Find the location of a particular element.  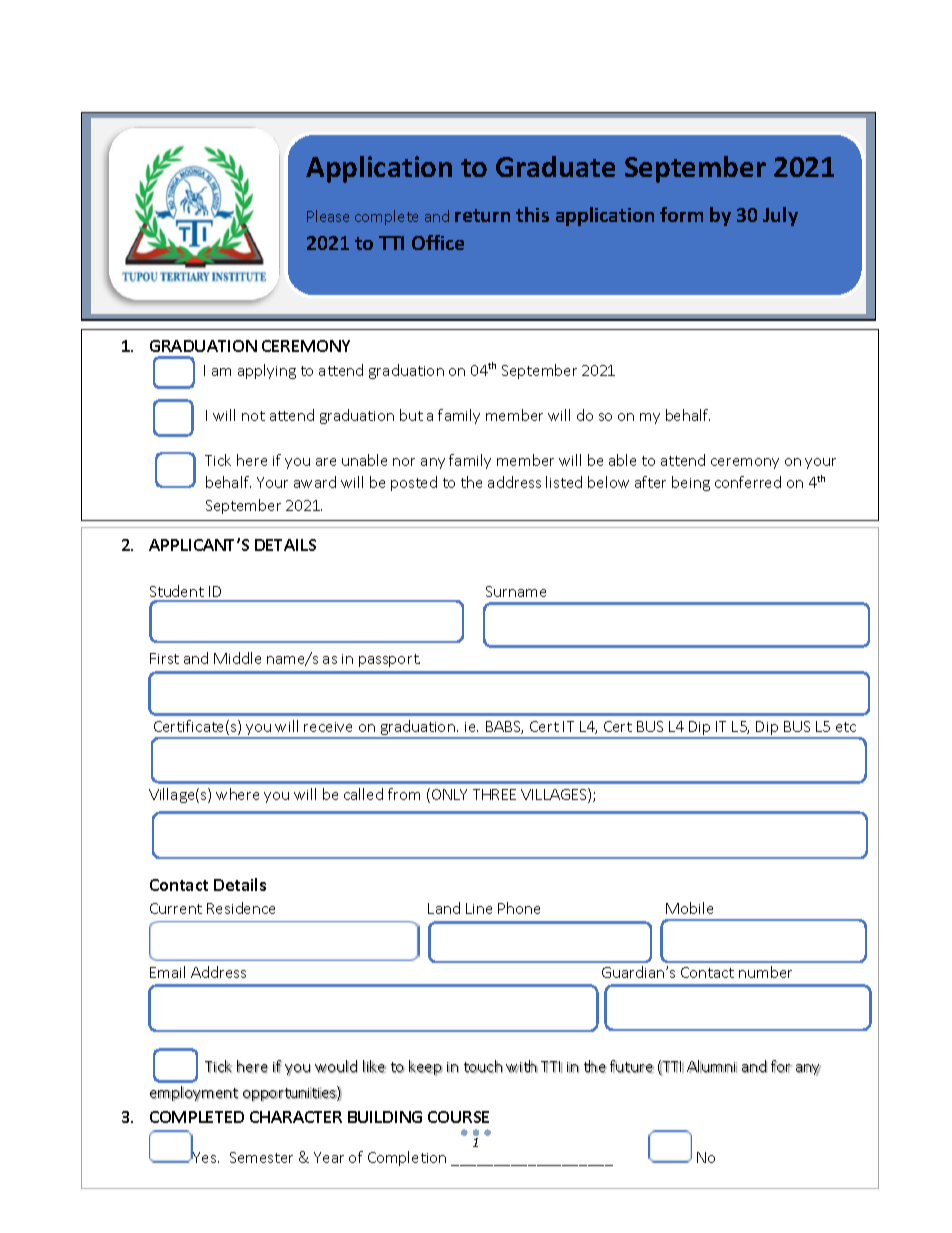

etc is located at coordinates (846, 727).
